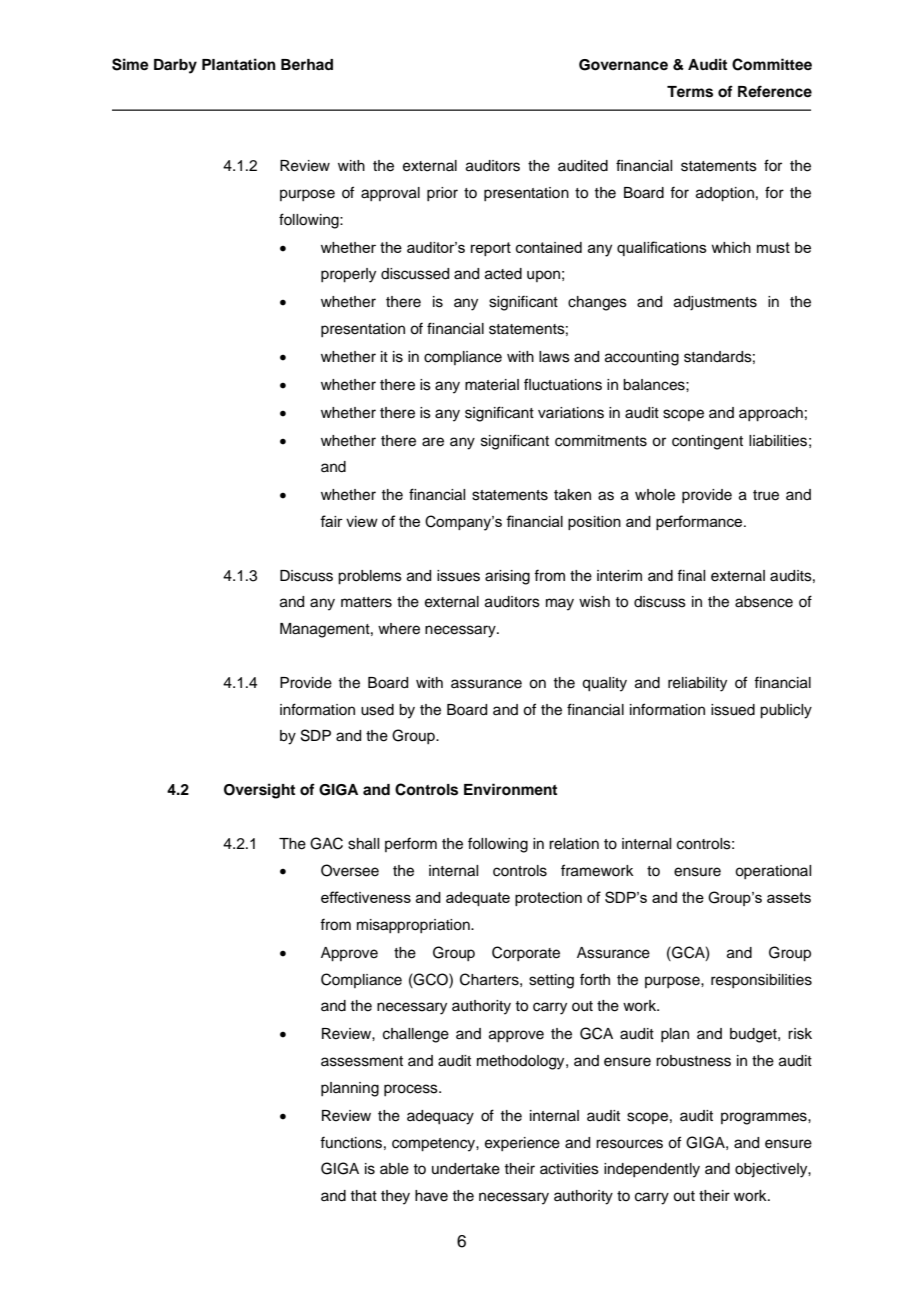 This document has height=1308, width=924. Describe the element at coordinates (690, 92) in the document. I see `Terms` at that location.
